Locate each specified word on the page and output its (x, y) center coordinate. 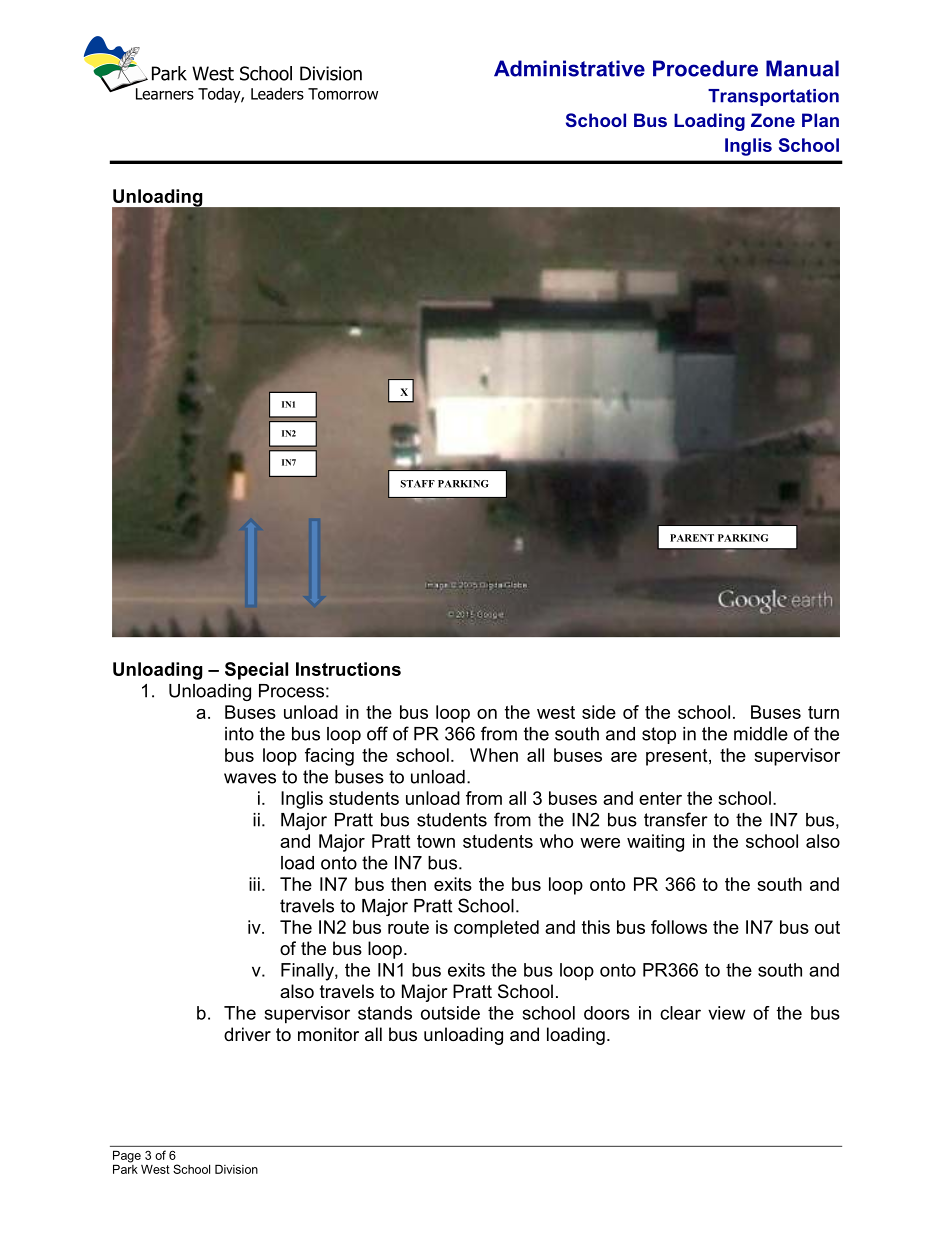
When (494, 755)
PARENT (692, 538)
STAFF (418, 484)
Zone (773, 120)
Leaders (277, 93)
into (239, 734)
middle (761, 734)
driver (247, 1034)
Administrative (569, 68)
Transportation (773, 97)
